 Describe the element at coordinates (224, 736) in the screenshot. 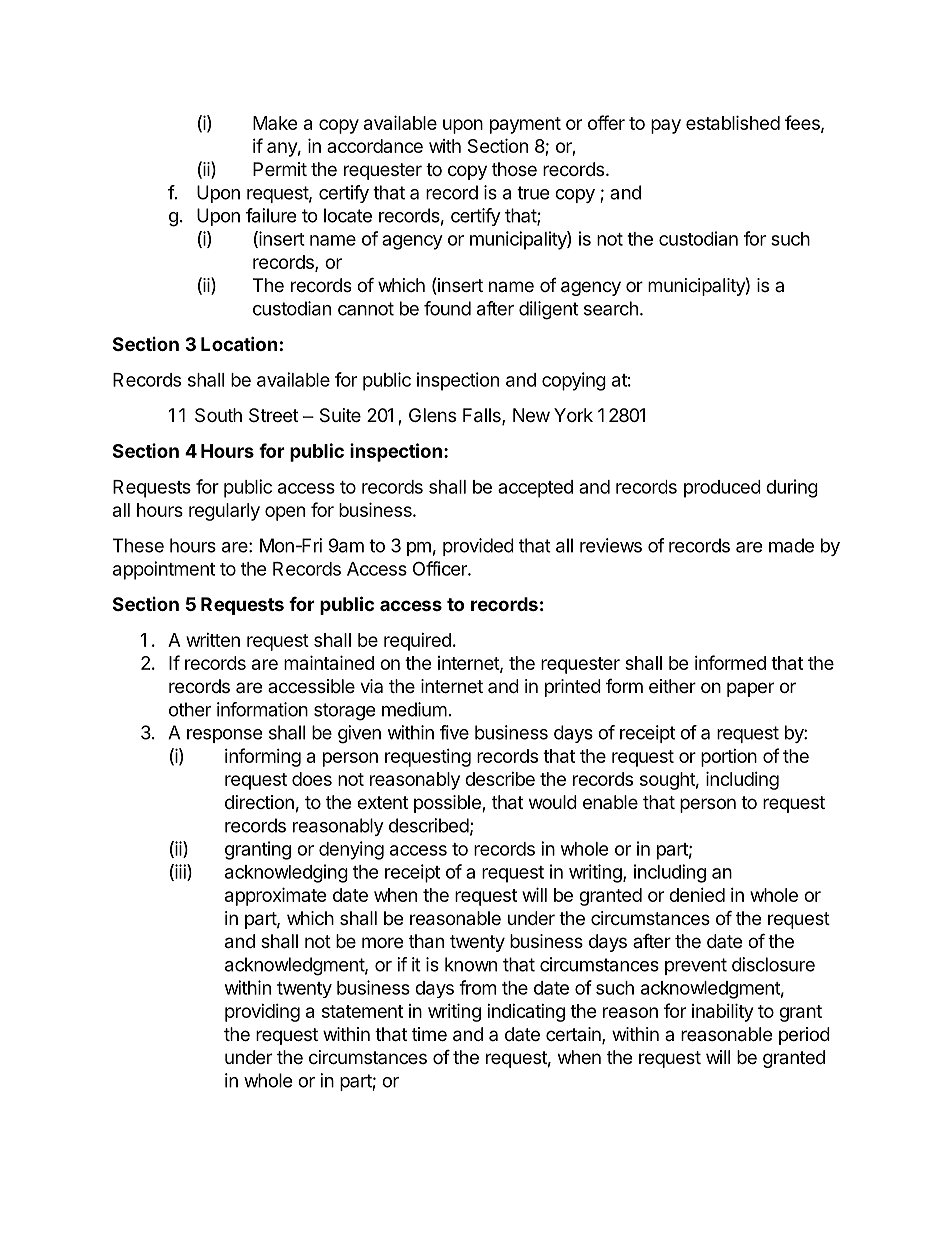

I see `response` at that location.
